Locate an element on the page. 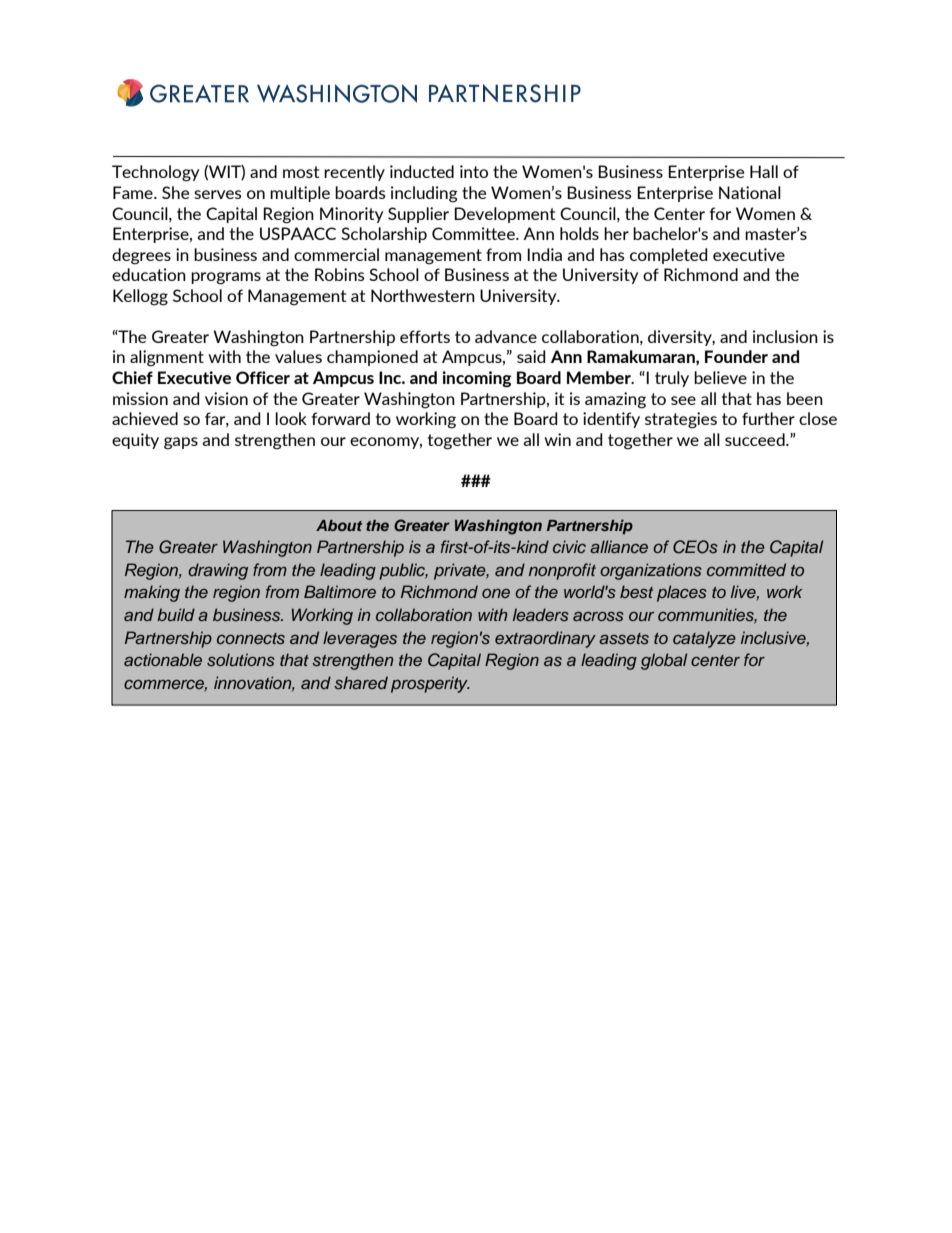  serves is located at coordinates (218, 194).
